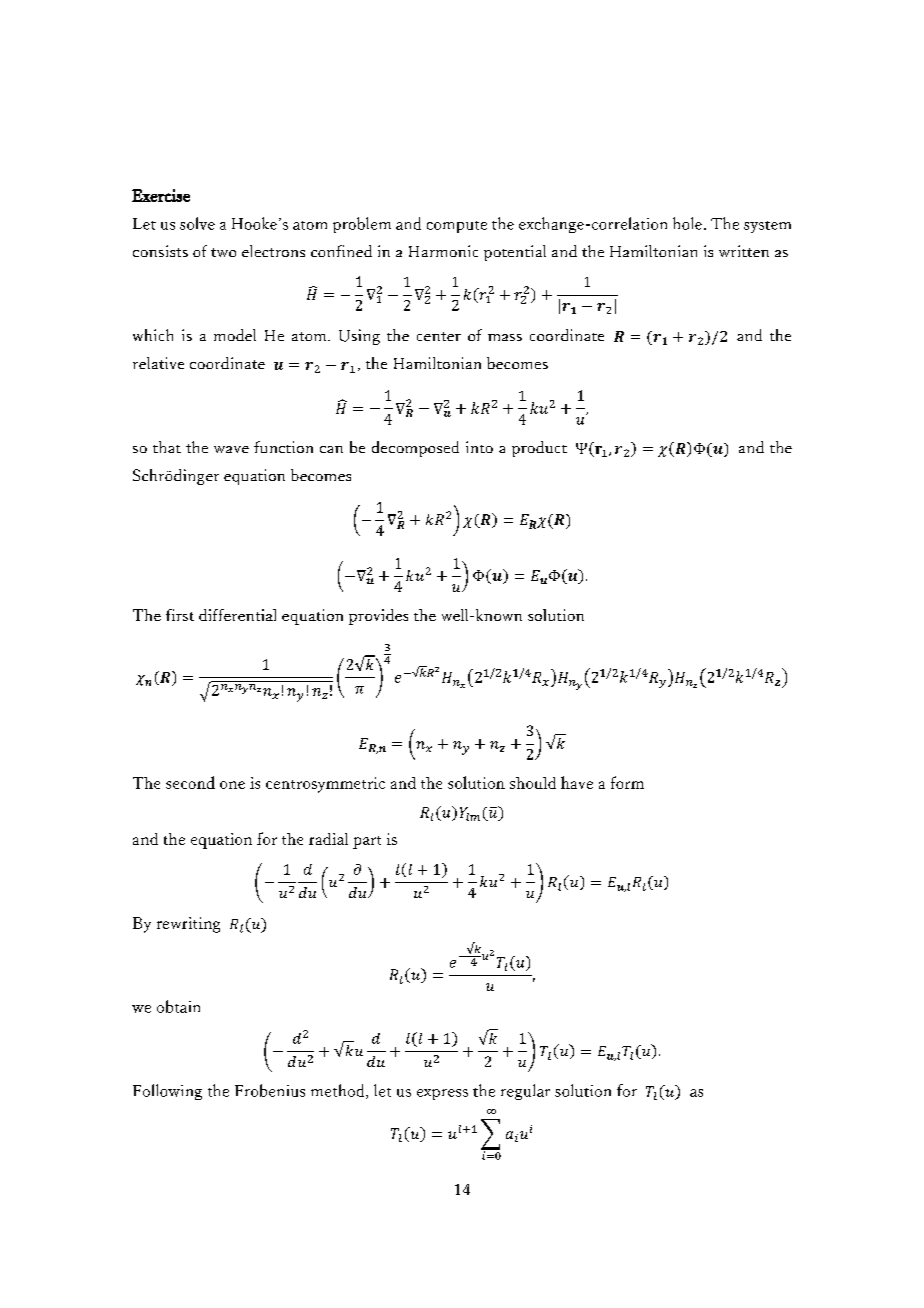 The width and height of the screenshot is (924, 1308). Describe the element at coordinates (442, 1094) in the screenshot. I see `express` at that location.
